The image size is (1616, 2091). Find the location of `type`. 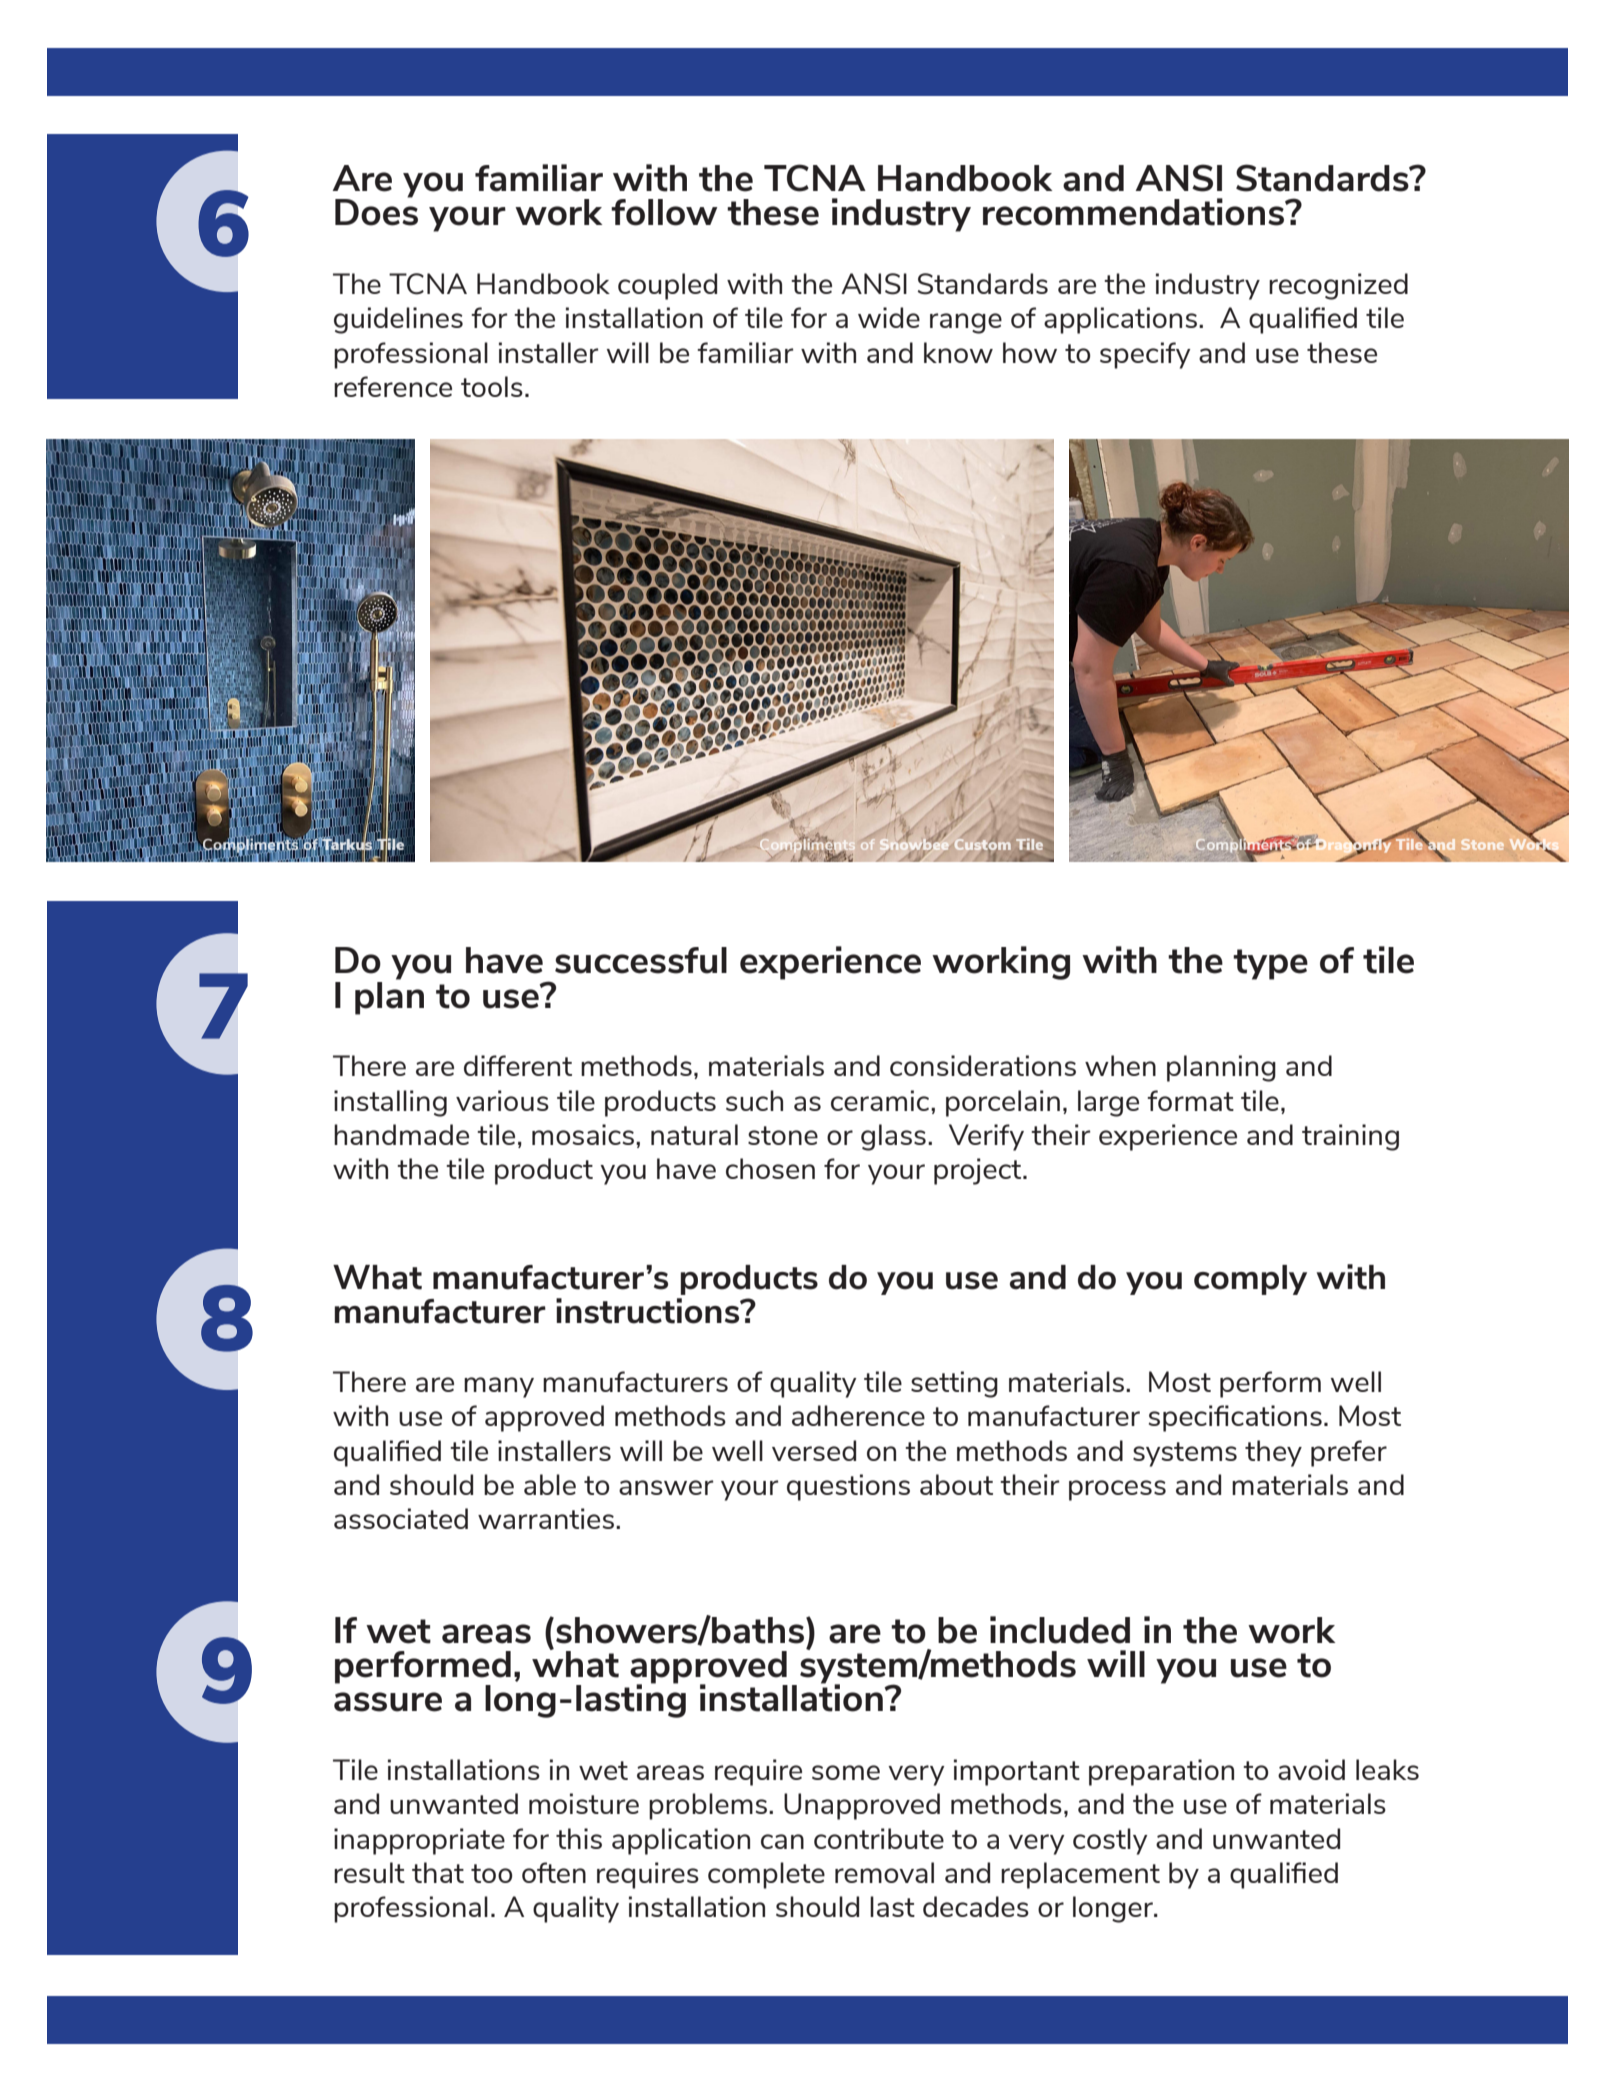

type is located at coordinates (1270, 964).
